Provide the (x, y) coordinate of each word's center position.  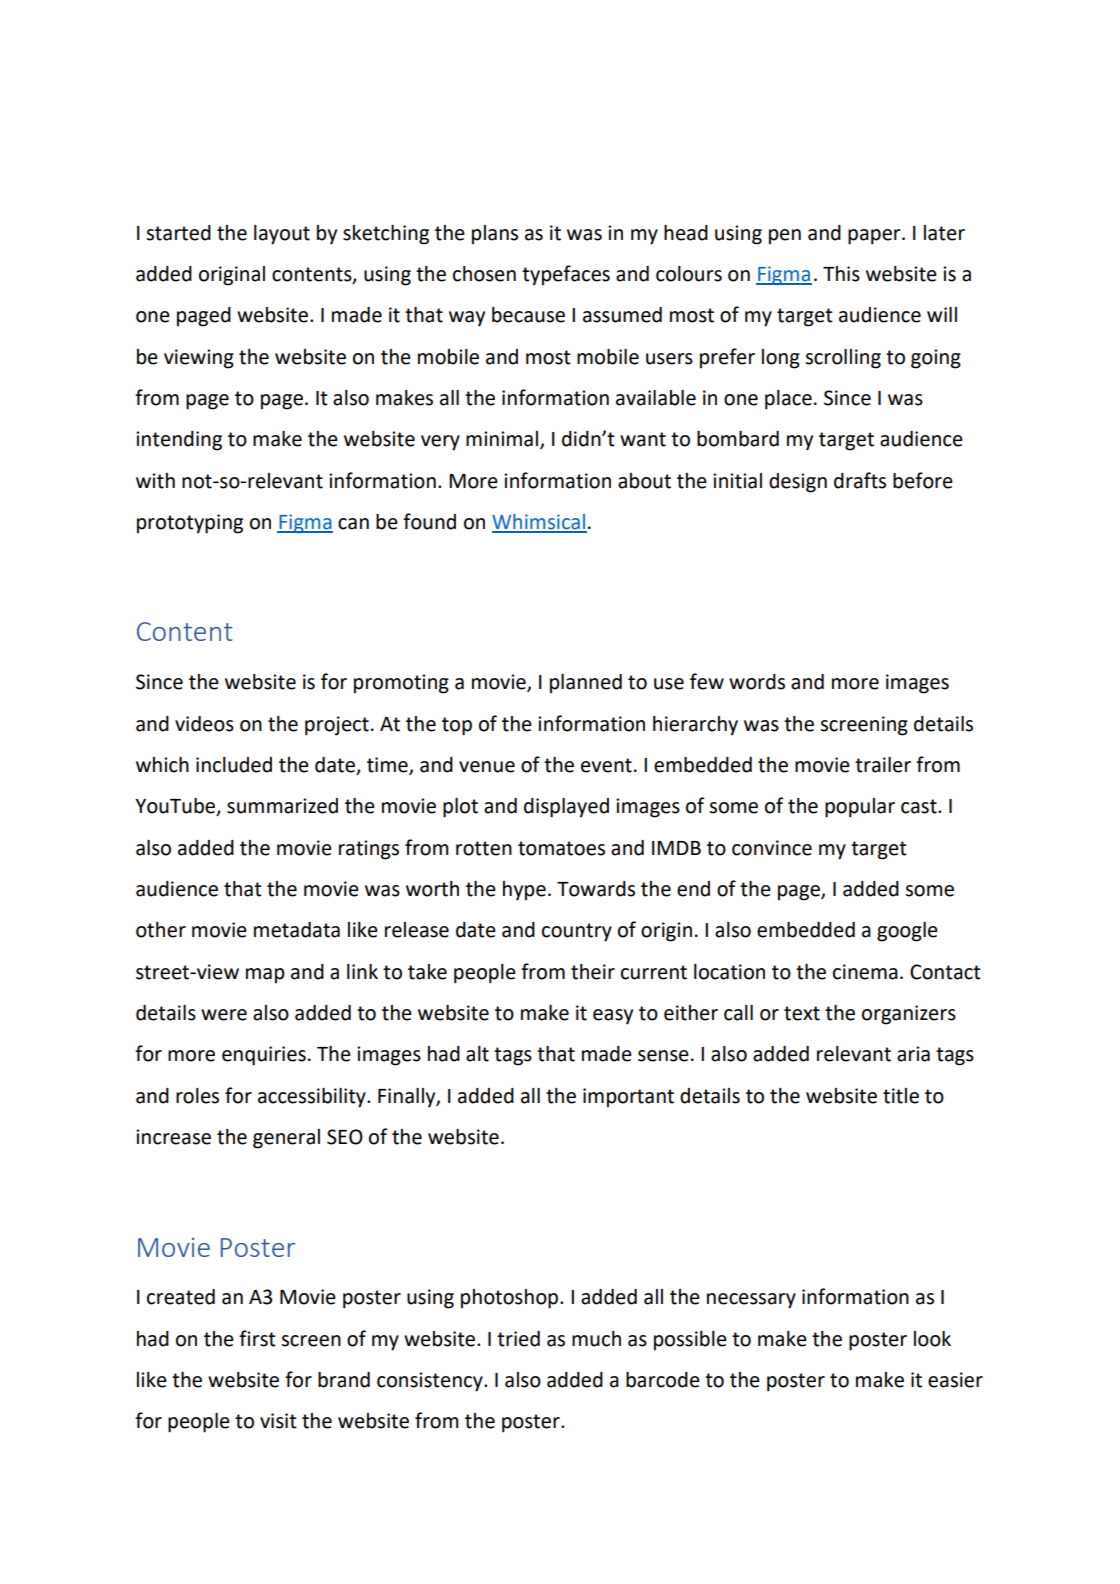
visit (278, 1421)
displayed (566, 808)
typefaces (566, 275)
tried (518, 1339)
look (932, 1339)
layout (282, 235)
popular (860, 808)
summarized (282, 806)
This (841, 274)
